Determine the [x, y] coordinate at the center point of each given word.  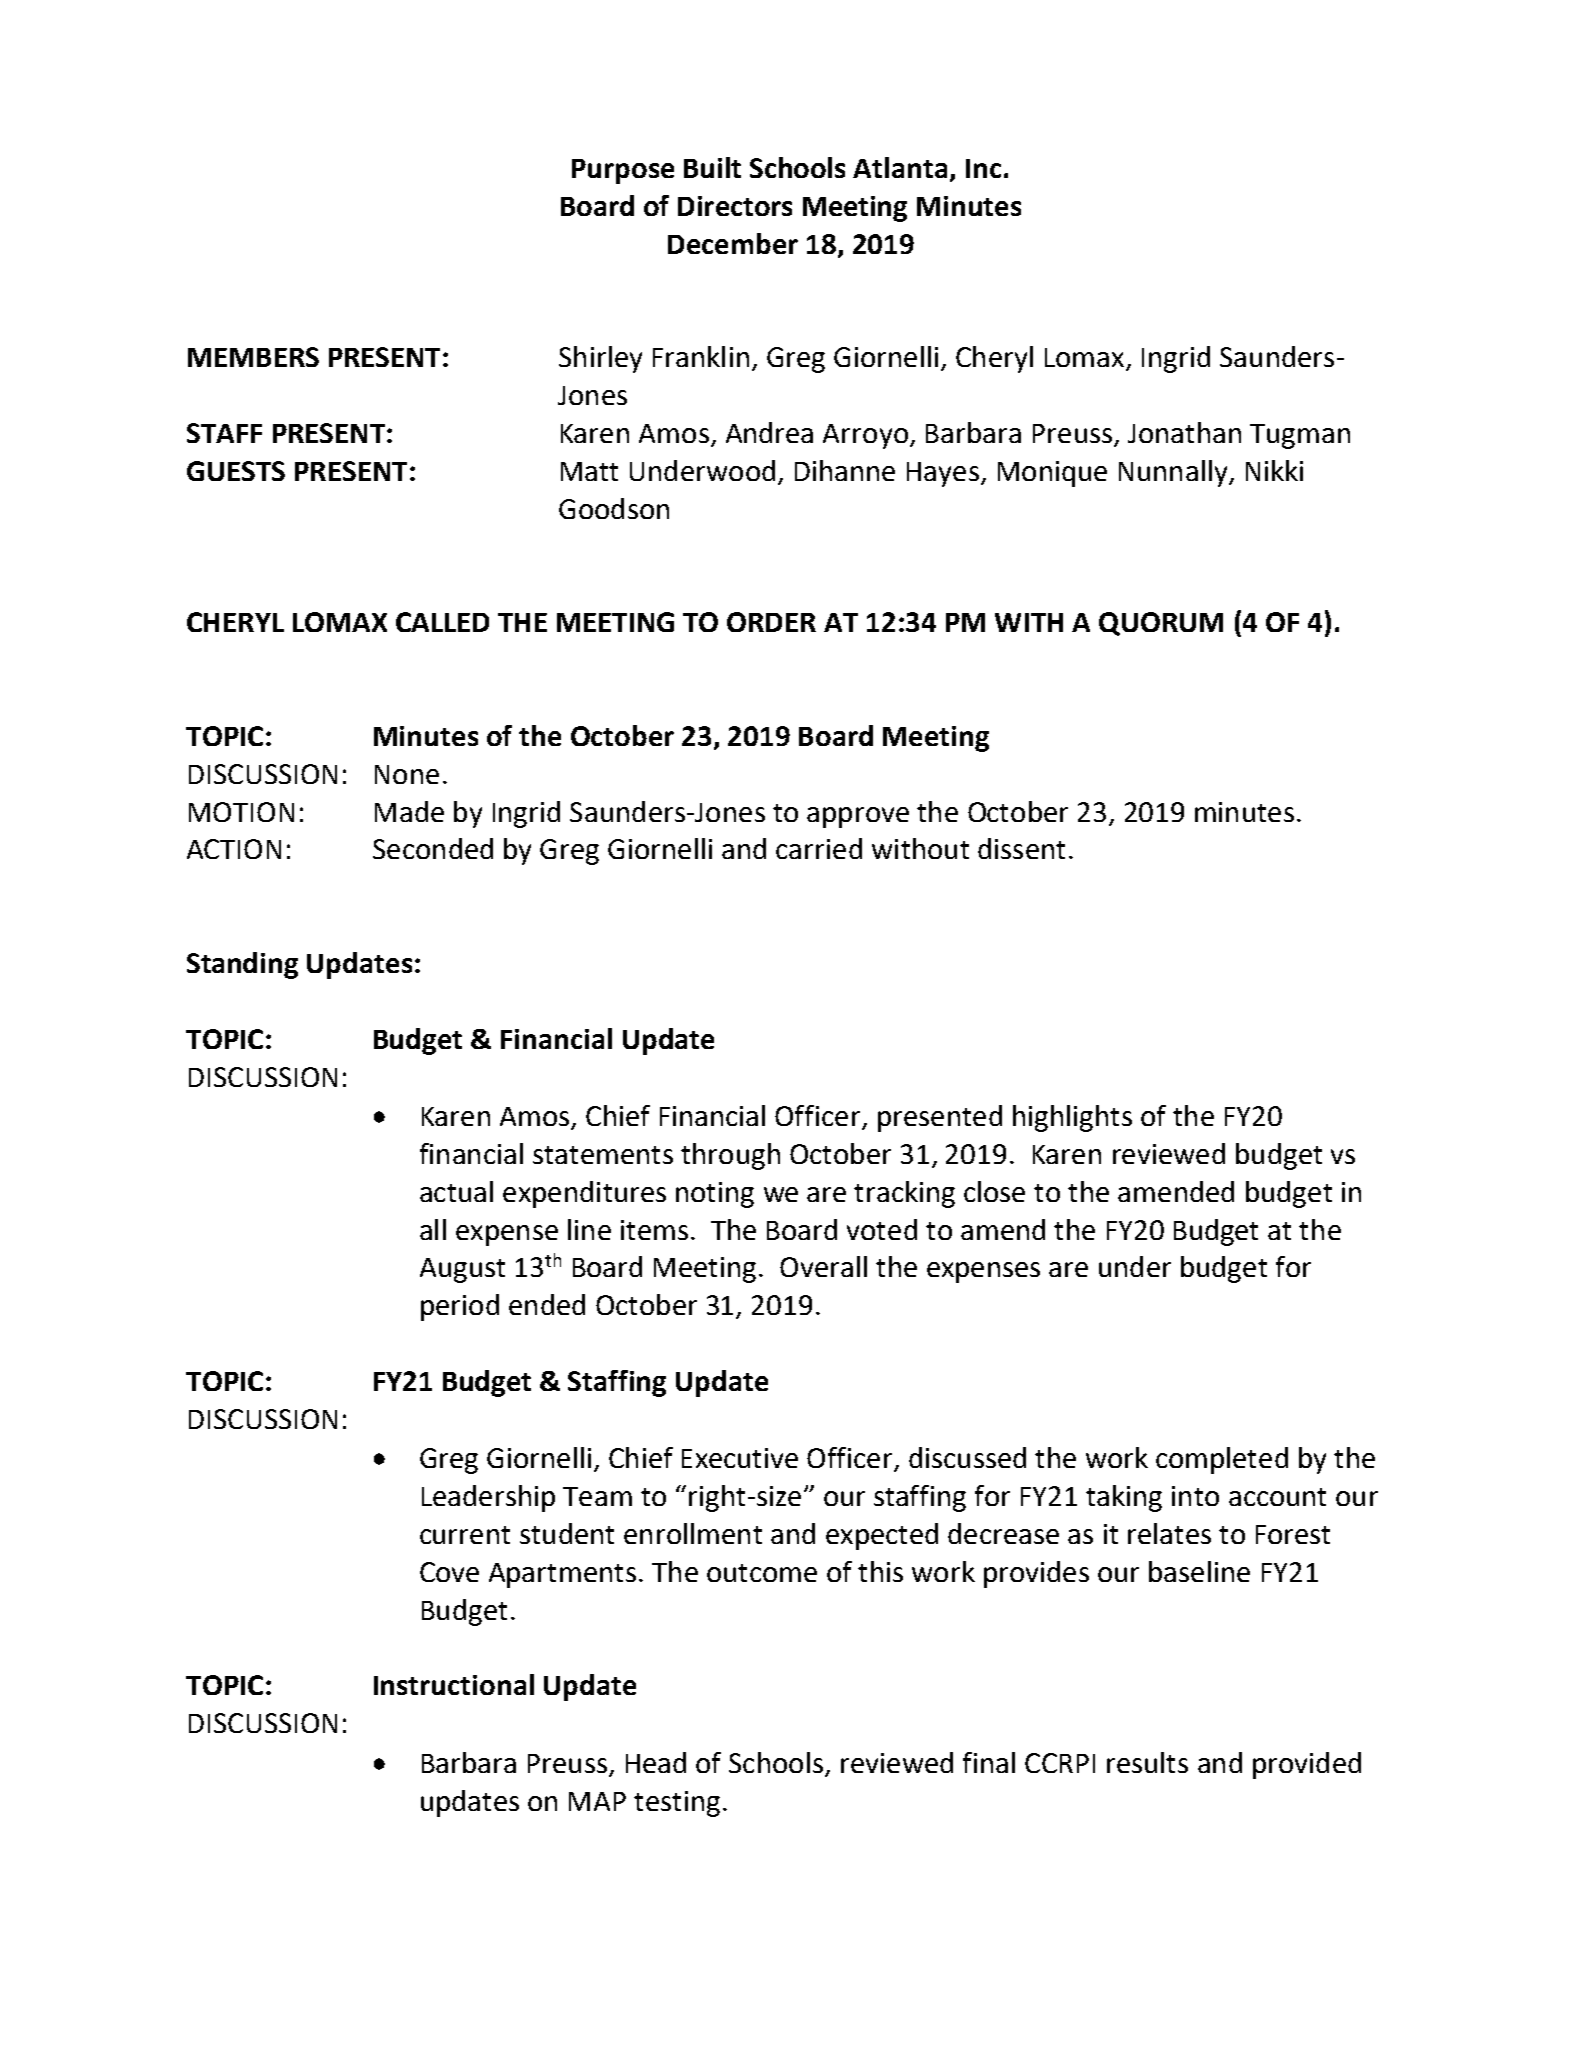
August [462, 1270]
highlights [1072, 1118]
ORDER [771, 622]
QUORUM [1161, 624]
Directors [735, 206]
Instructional [454, 1684]
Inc [983, 168]
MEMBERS [253, 357]
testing [677, 1804]
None [407, 774]
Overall [823, 1266]
